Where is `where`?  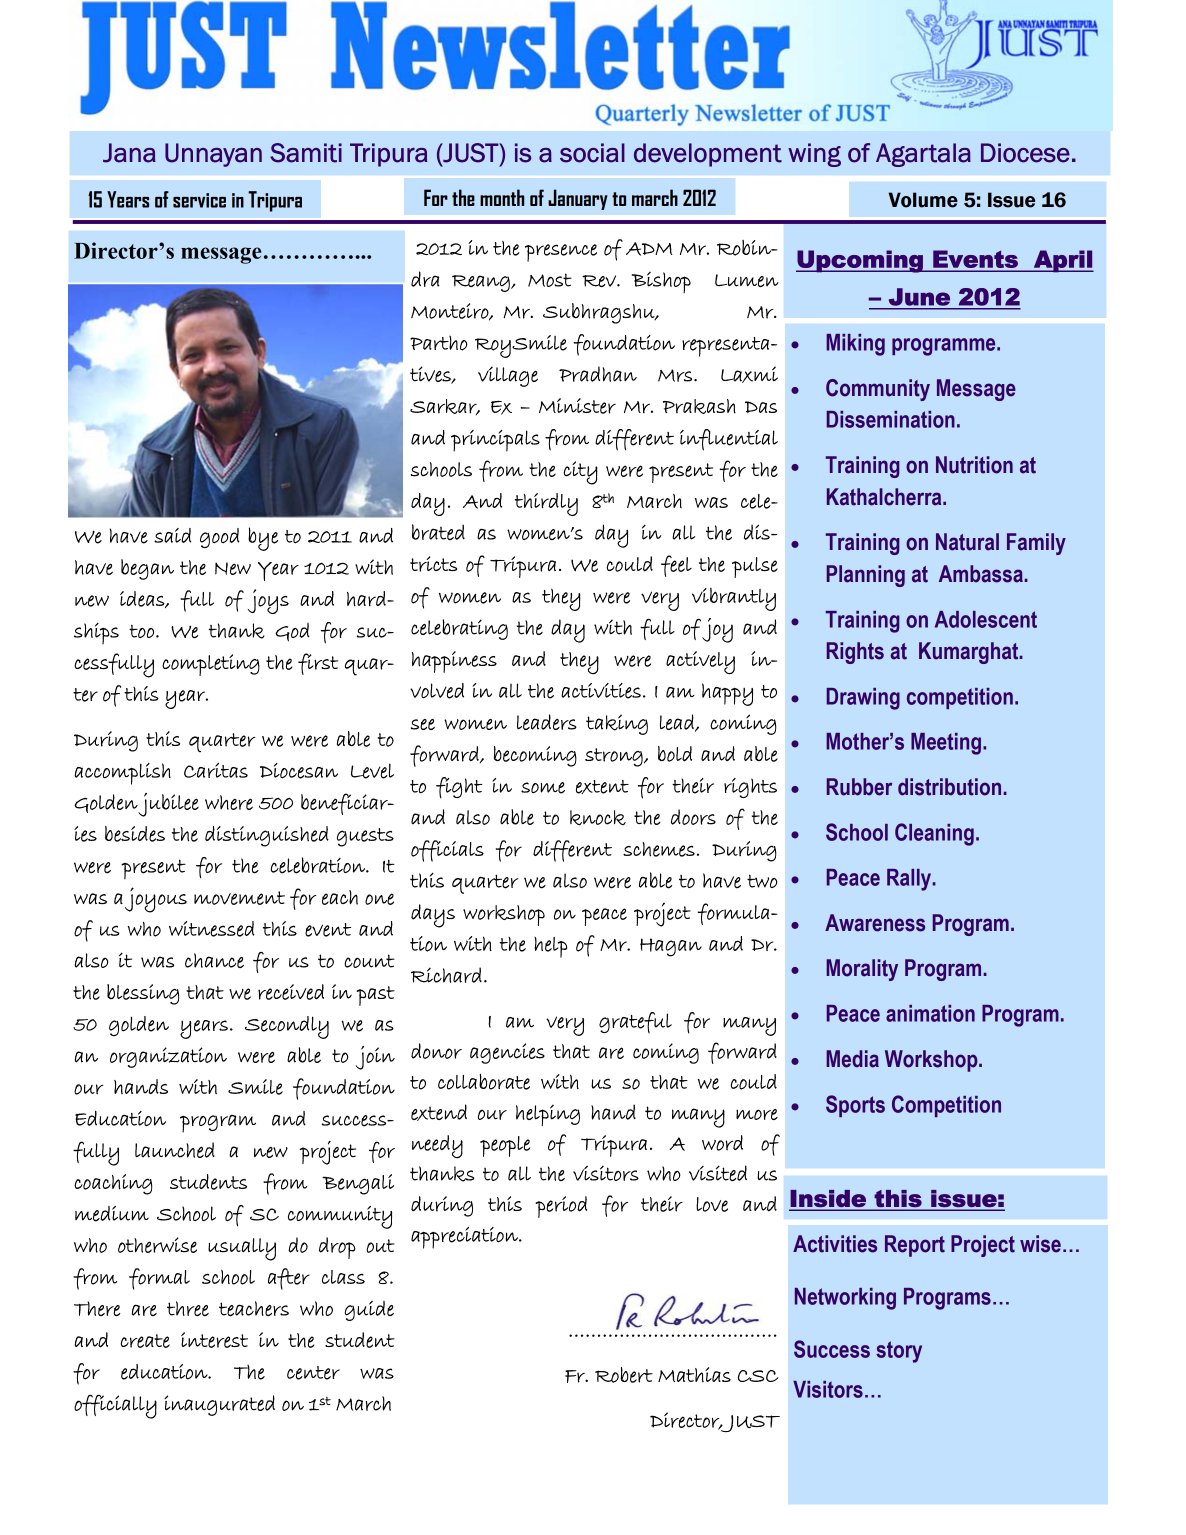 where is located at coordinates (229, 802).
